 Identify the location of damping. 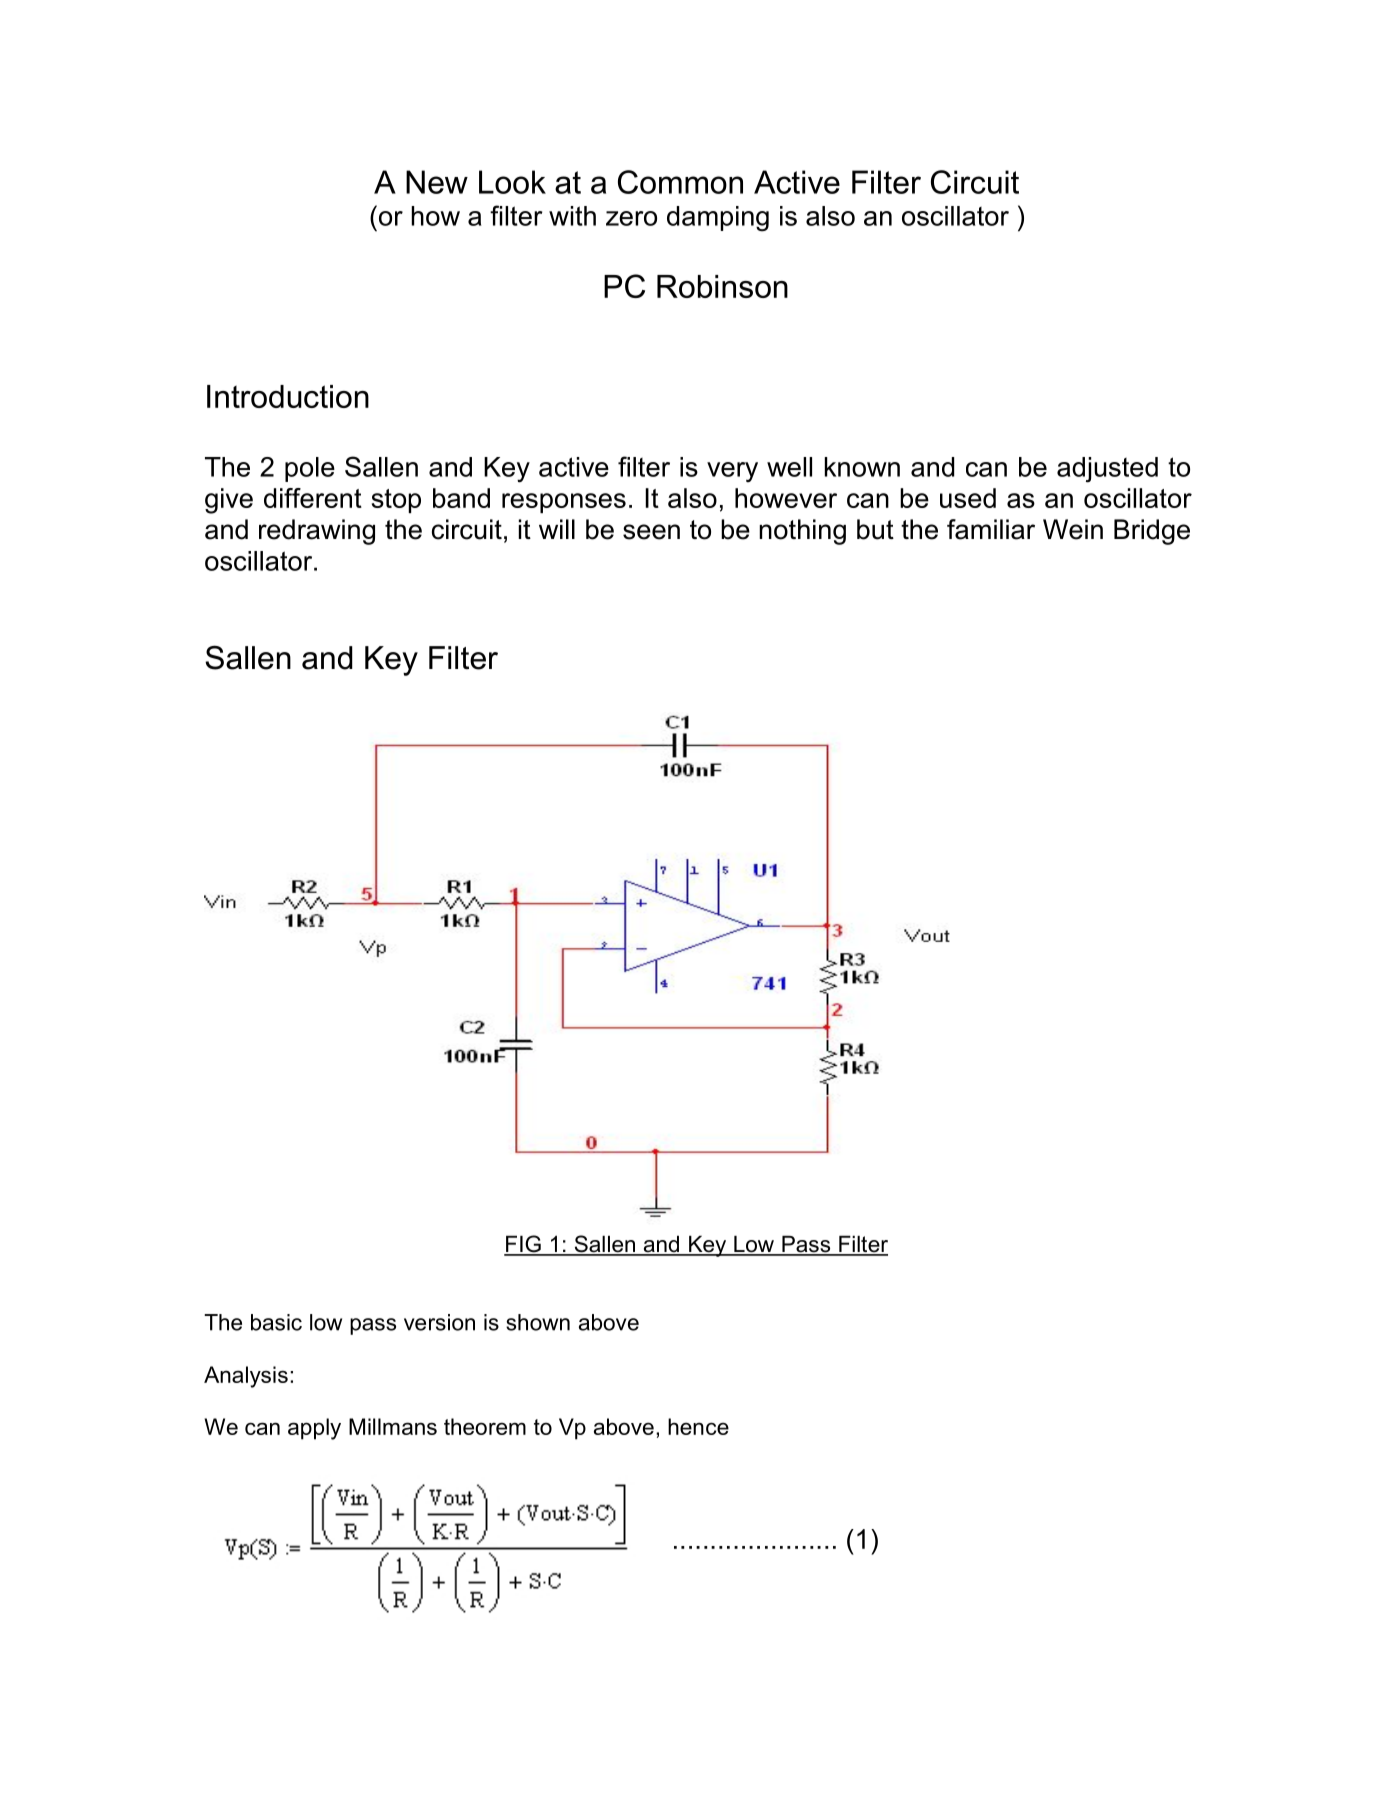
(718, 219).
